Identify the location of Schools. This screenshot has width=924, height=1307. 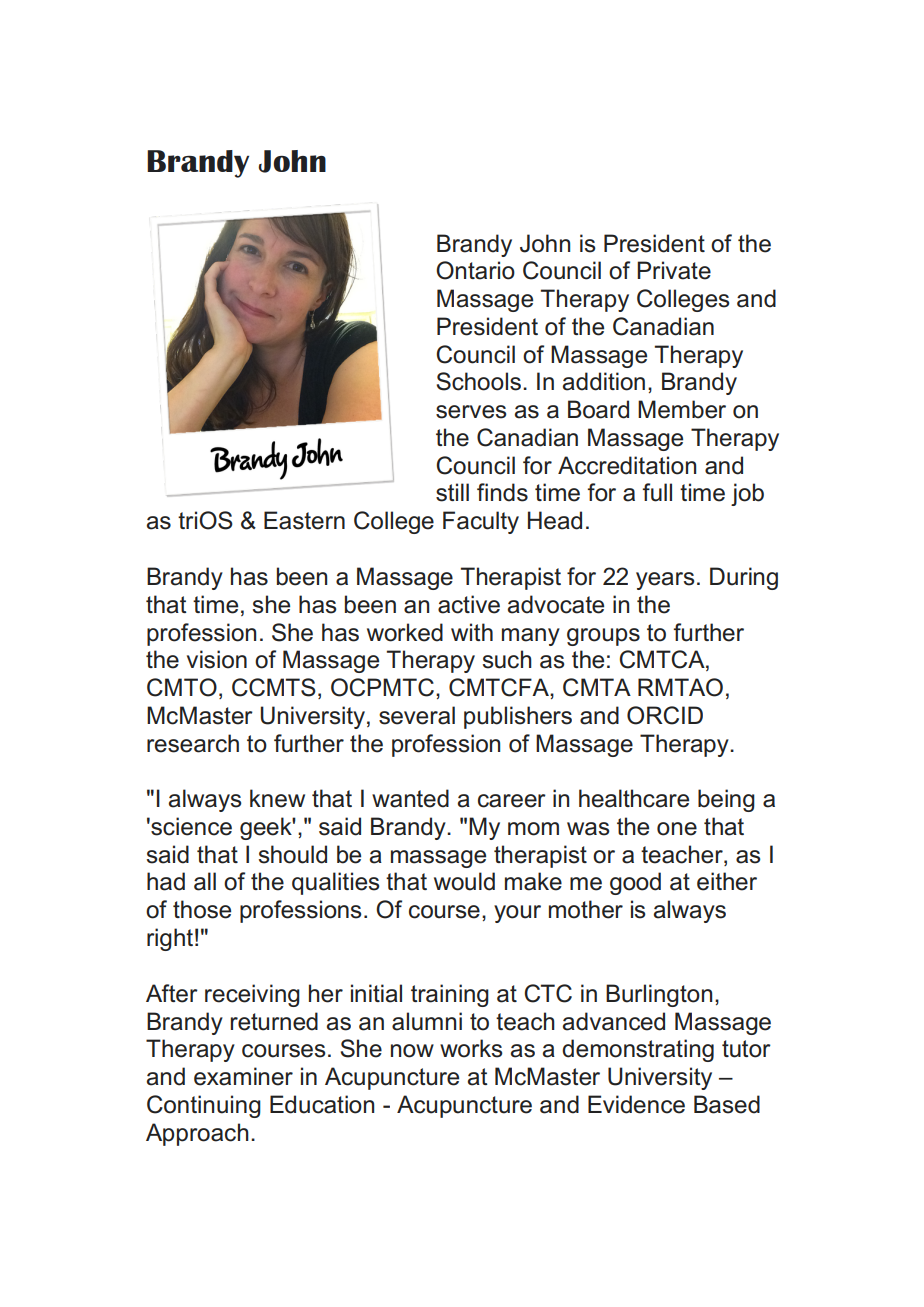
(478, 381).
